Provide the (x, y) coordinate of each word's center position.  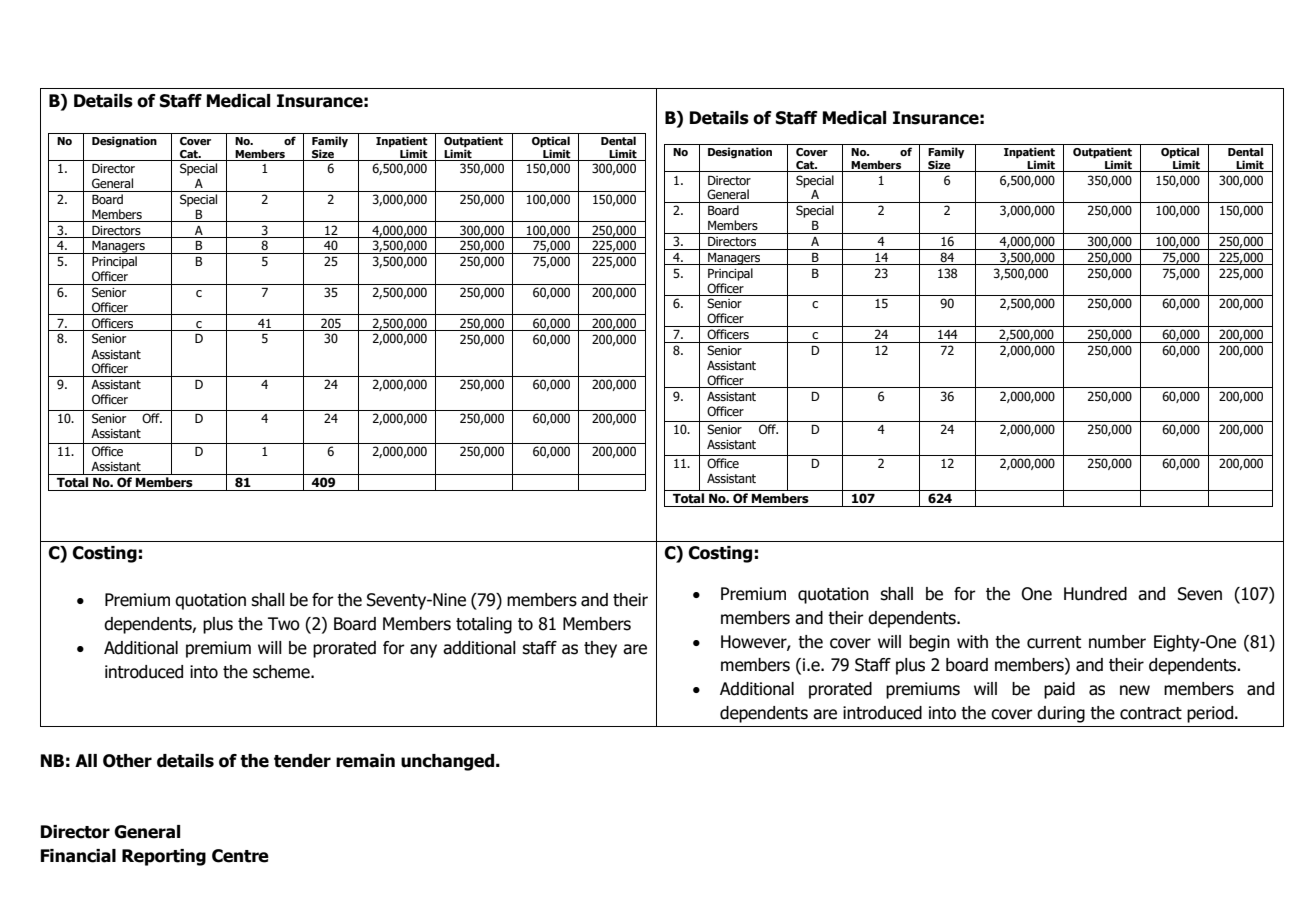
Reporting (164, 857)
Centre (240, 856)
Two (284, 624)
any (423, 651)
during (1061, 714)
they (600, 649)
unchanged (449, 762)
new (1135, 690)
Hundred (1095, 594)
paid (1059, 690)
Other (127, 761)
